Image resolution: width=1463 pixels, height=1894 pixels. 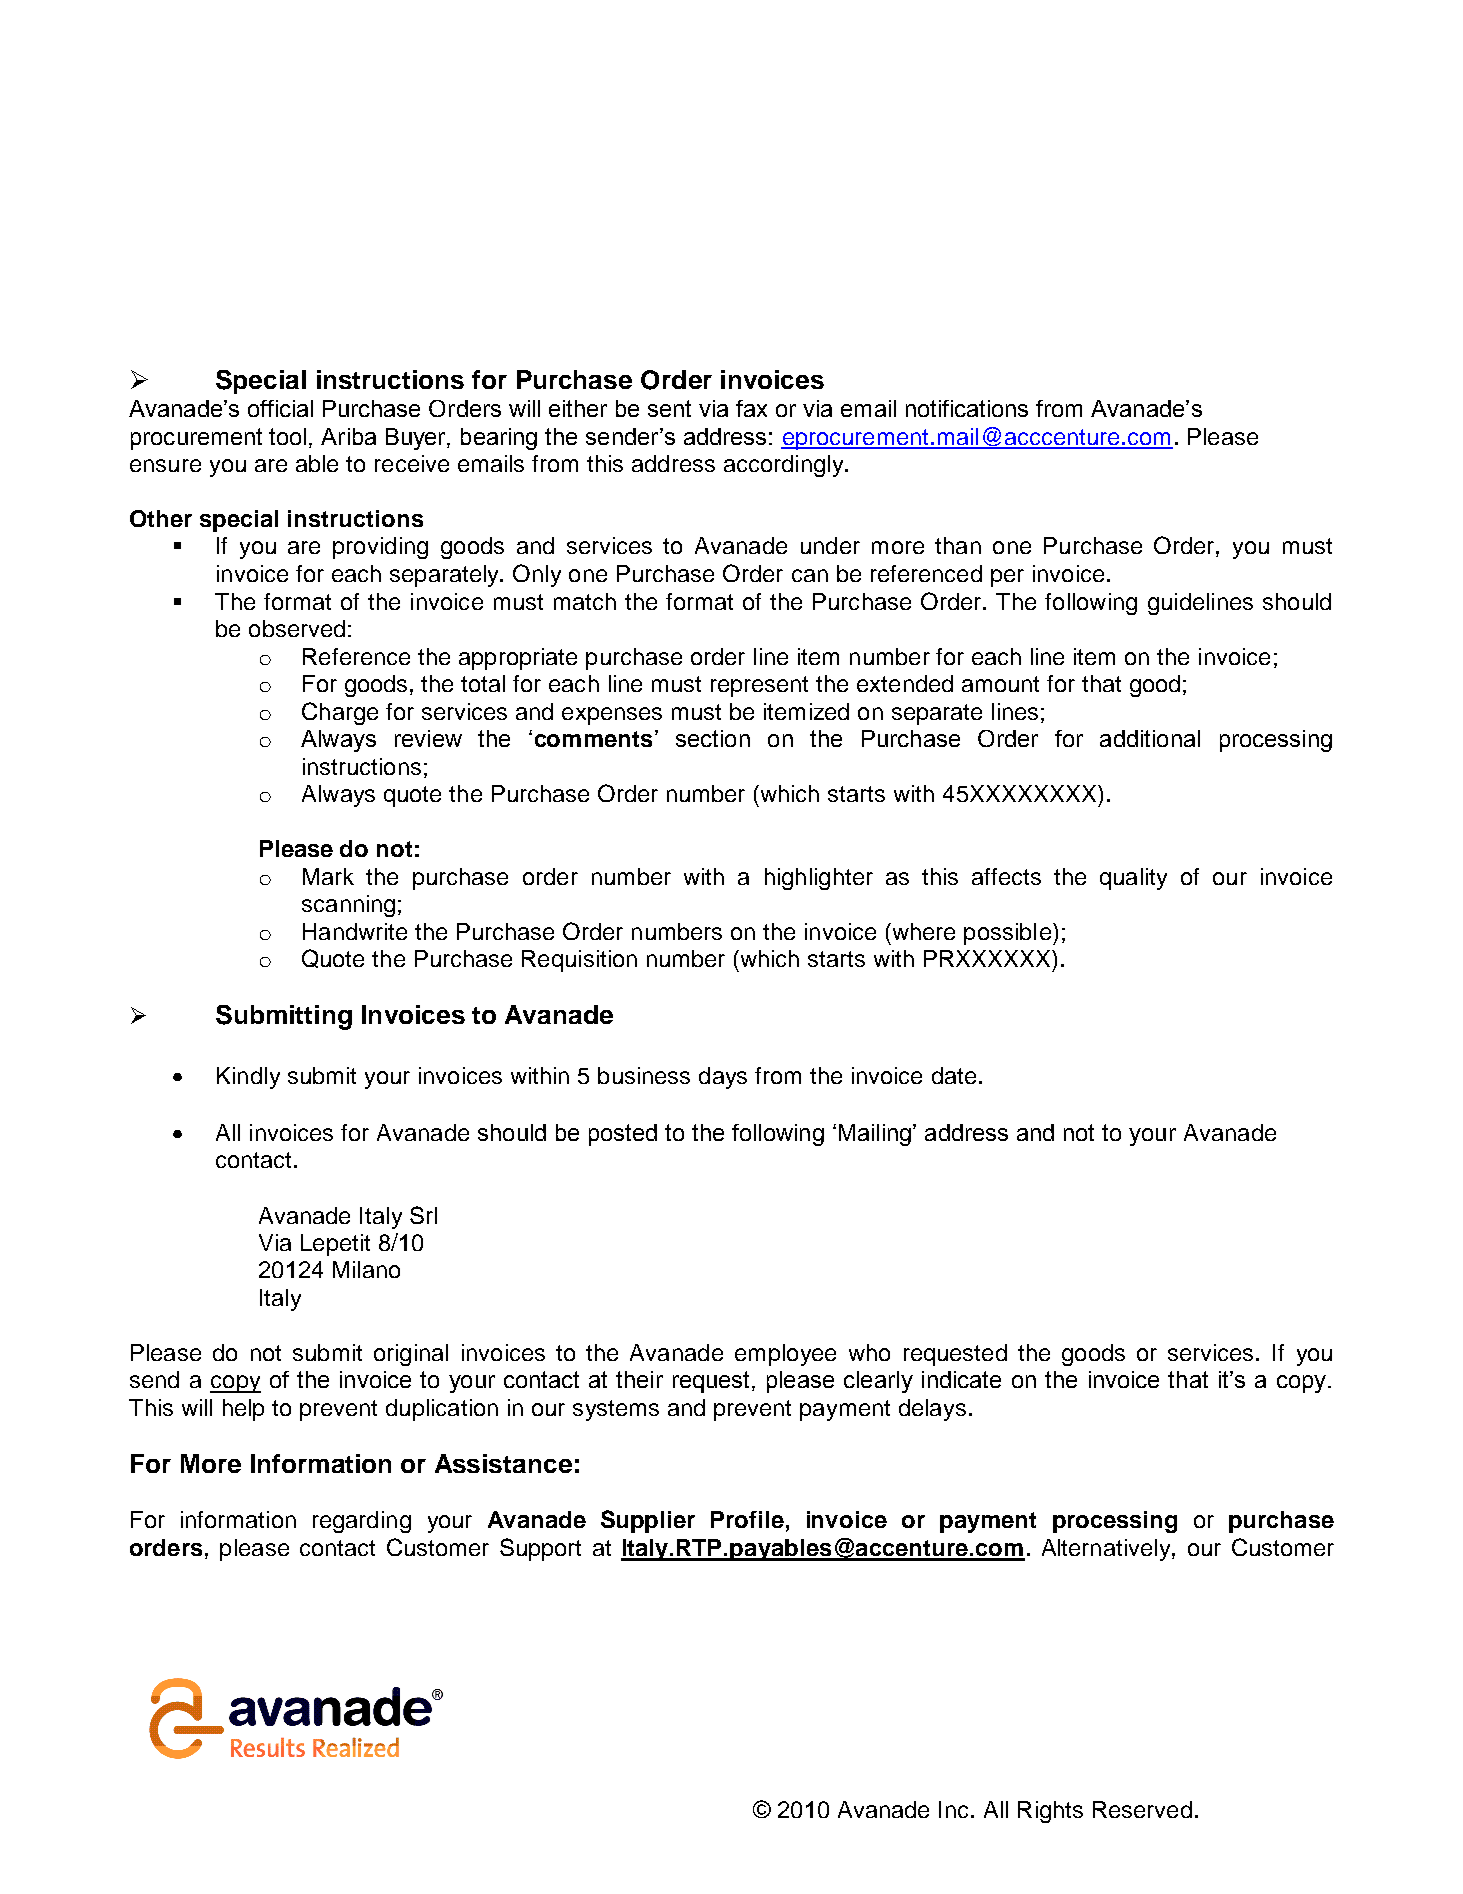 What do you see at coordinates (287, 436) in the image?
I see `tool` at bounding box center [287, 436].
